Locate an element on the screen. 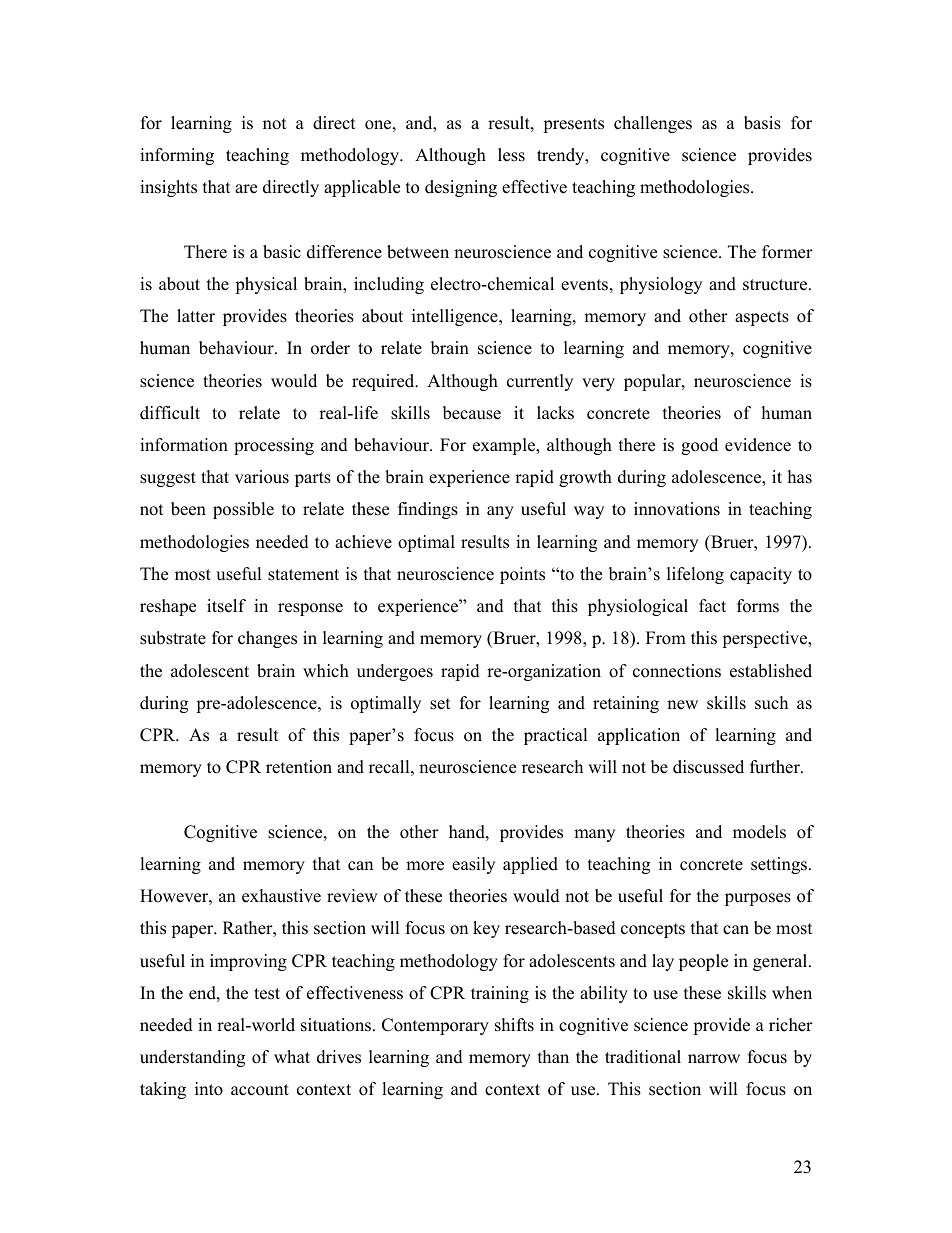  basis is located at coordinates (762, 123).
